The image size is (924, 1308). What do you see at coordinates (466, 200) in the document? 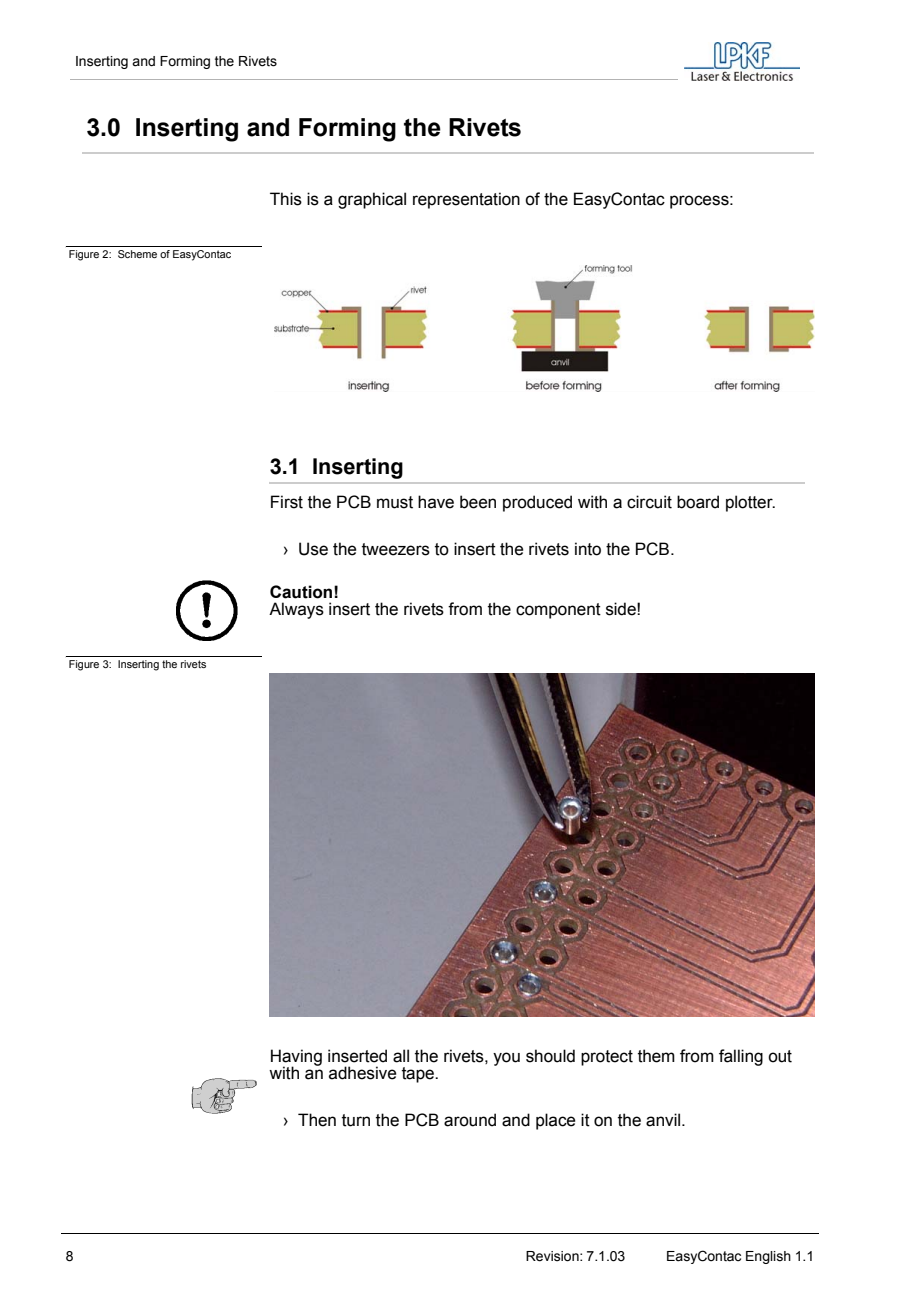
I see `representation` at bounding box center [466, 200].
